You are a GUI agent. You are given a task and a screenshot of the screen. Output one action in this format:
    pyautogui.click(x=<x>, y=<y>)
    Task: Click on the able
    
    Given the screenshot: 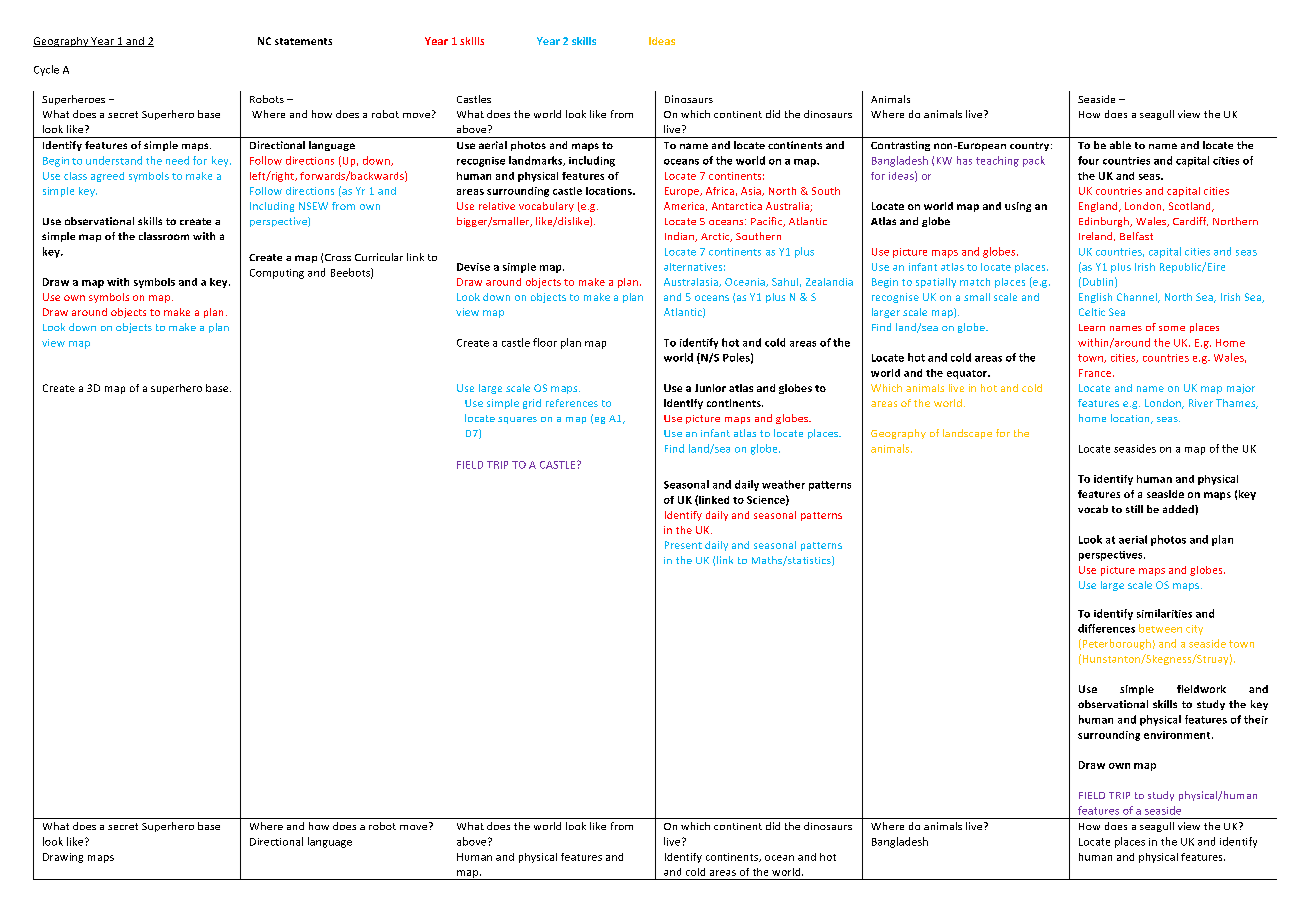 What is the action you would take?
    pyautogui.click(x=1120, y=145)
